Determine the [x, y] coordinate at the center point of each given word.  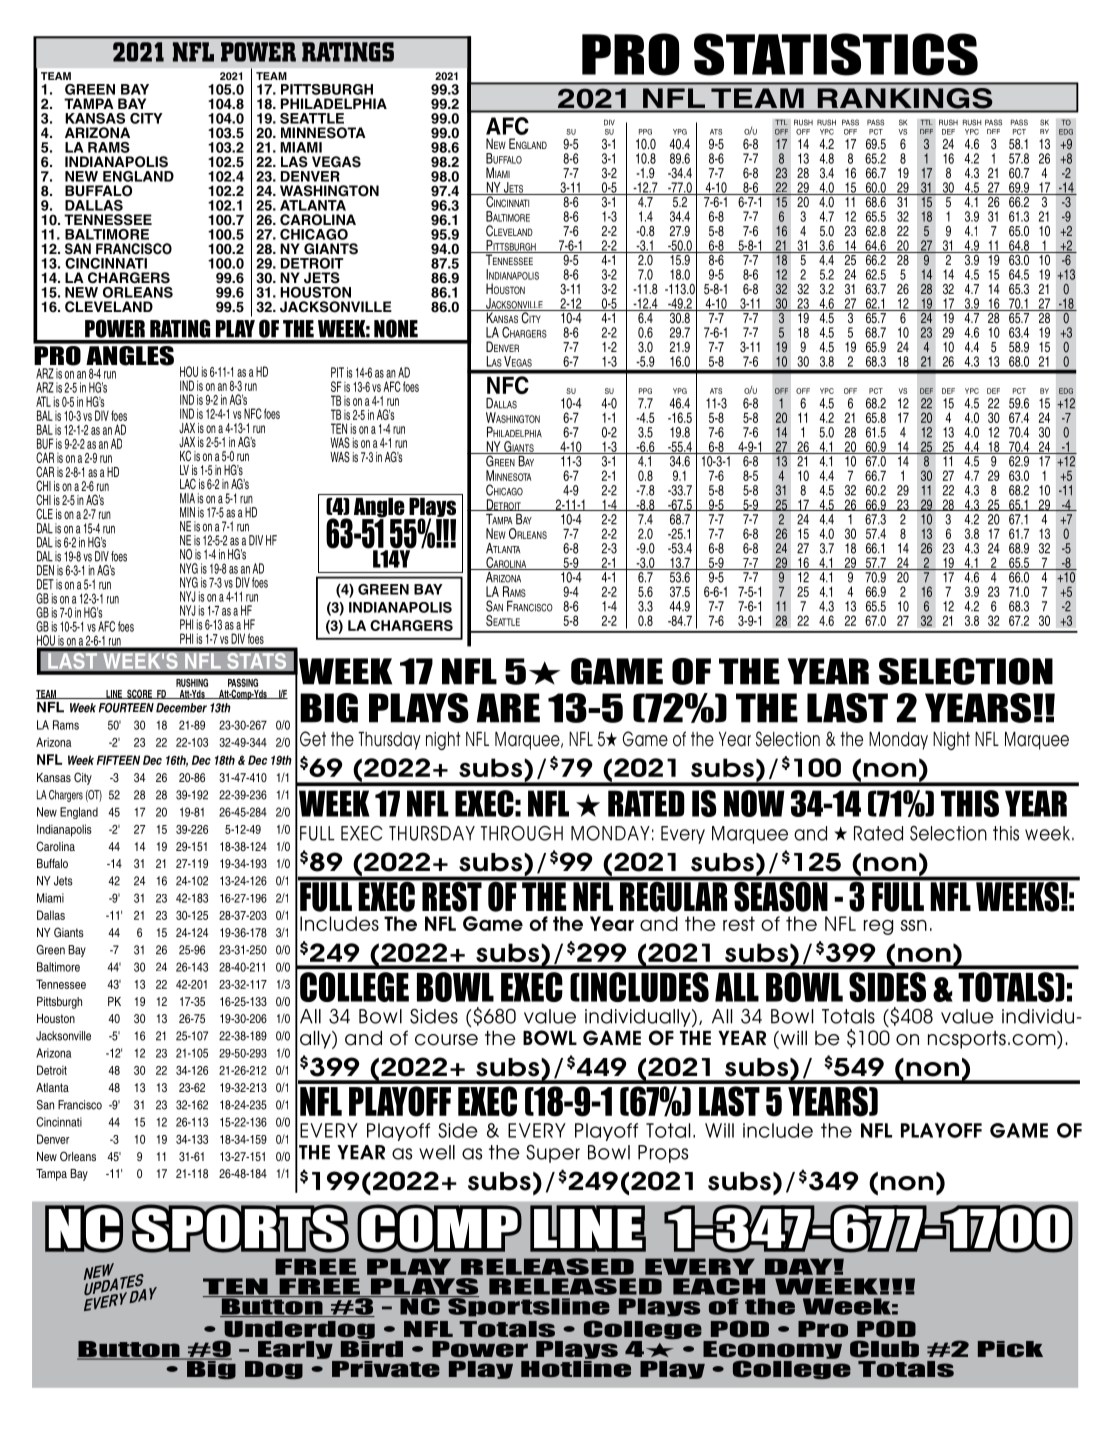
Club [884, 1349]
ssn [914, 925]
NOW [754, 803]
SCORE [139, 694]
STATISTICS [836, 54]
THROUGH [522, 833]
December [181, 708]
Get [313, 739]
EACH [719, 1286]
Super [553, 1154]
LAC [188, 483]
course [446, 1040]
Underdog [298, 1331]
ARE [508, 708]
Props [663, 1154]
